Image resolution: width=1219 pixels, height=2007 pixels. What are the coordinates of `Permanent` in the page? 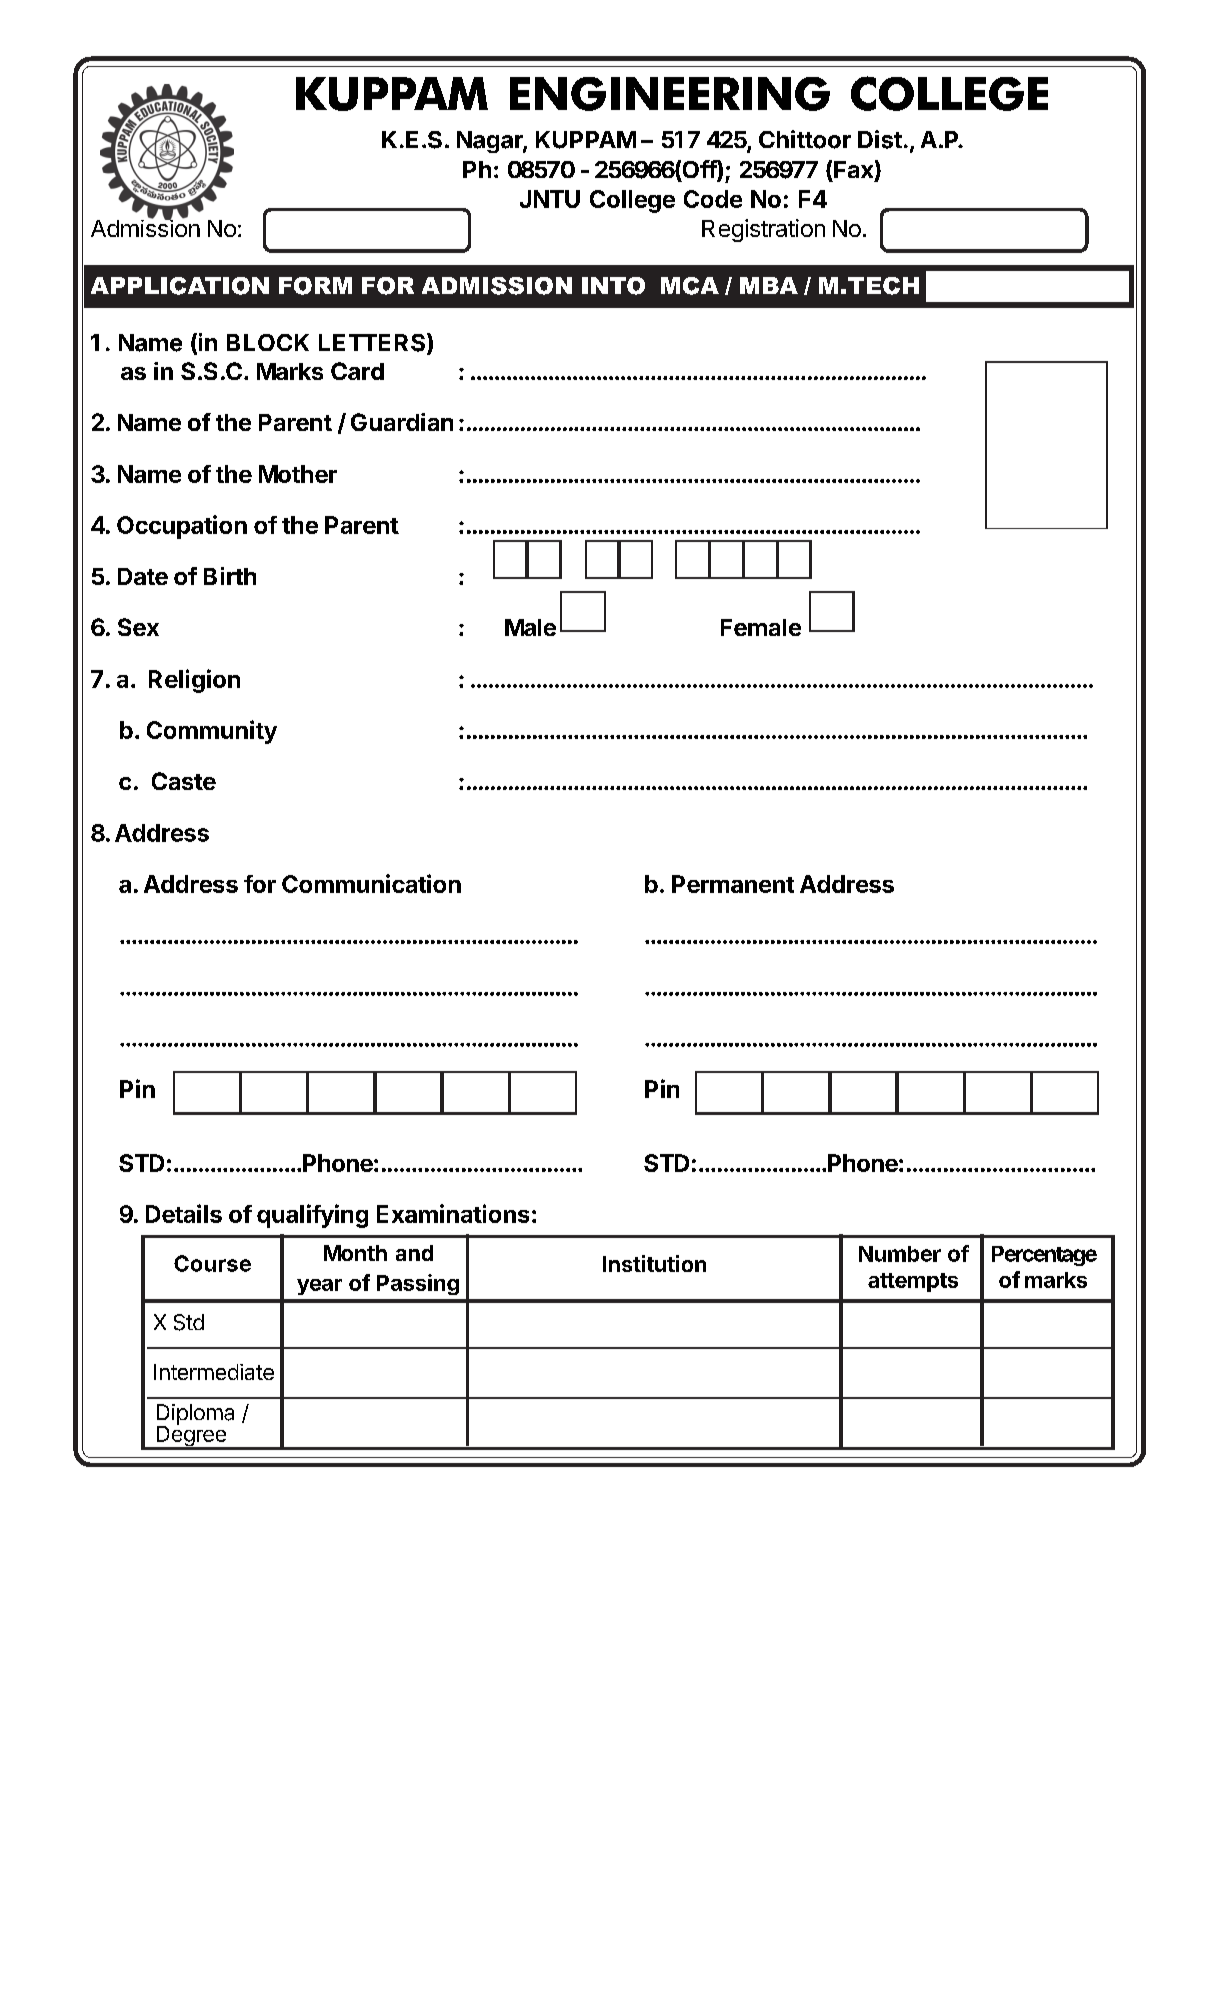 It's located at (733, 884).
